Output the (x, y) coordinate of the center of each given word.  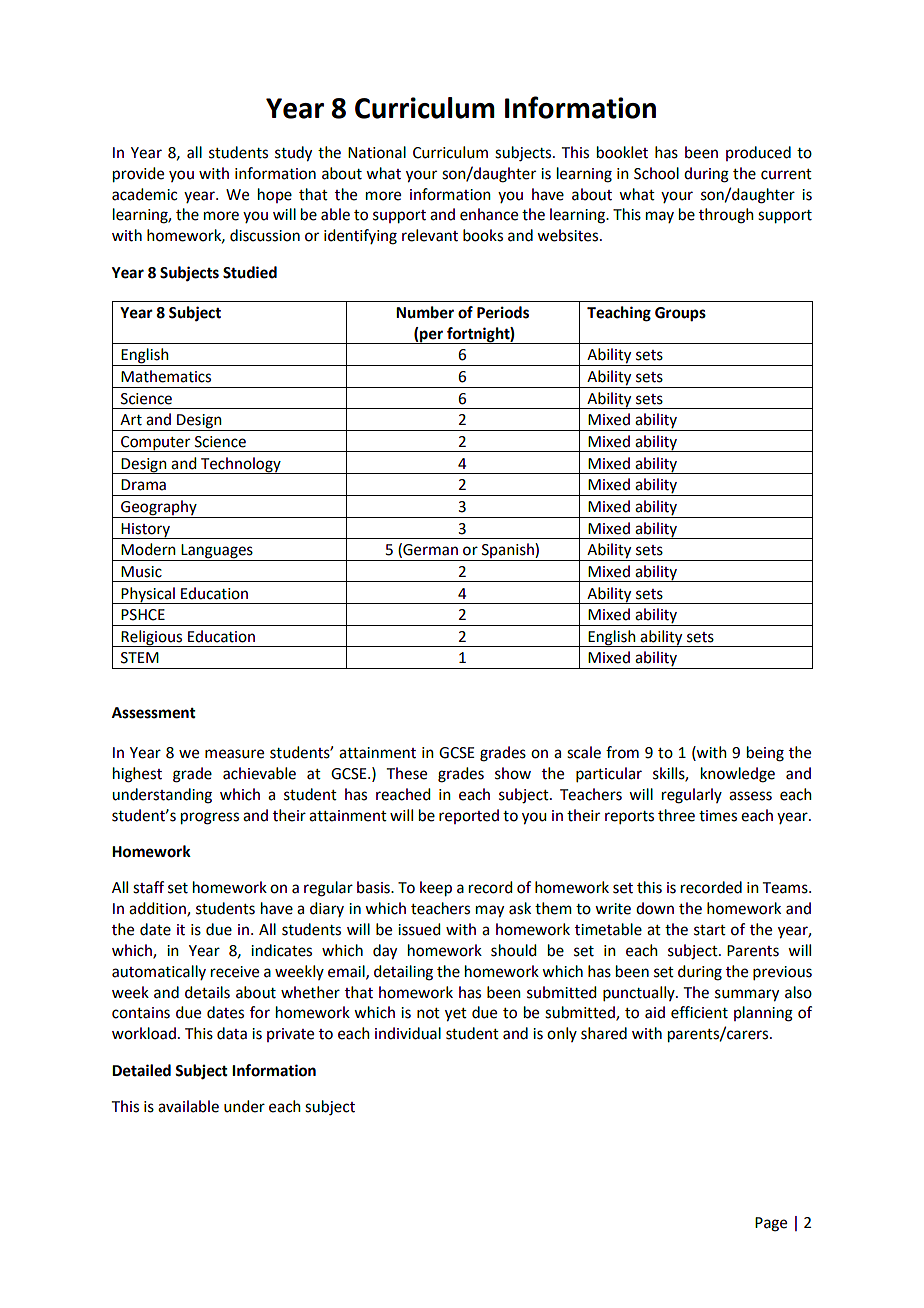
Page (771, 1224)
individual (408, 1033)
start (710, 930)
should (513, 950)
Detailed (141, 1070)
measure (234, 754)
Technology (241, 465)
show (513, 773)
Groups (680, 314)
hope (275, 195)
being (765, 754)
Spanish (508, 552)
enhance (489, 214)
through (726, 216)
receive (235, 972)
